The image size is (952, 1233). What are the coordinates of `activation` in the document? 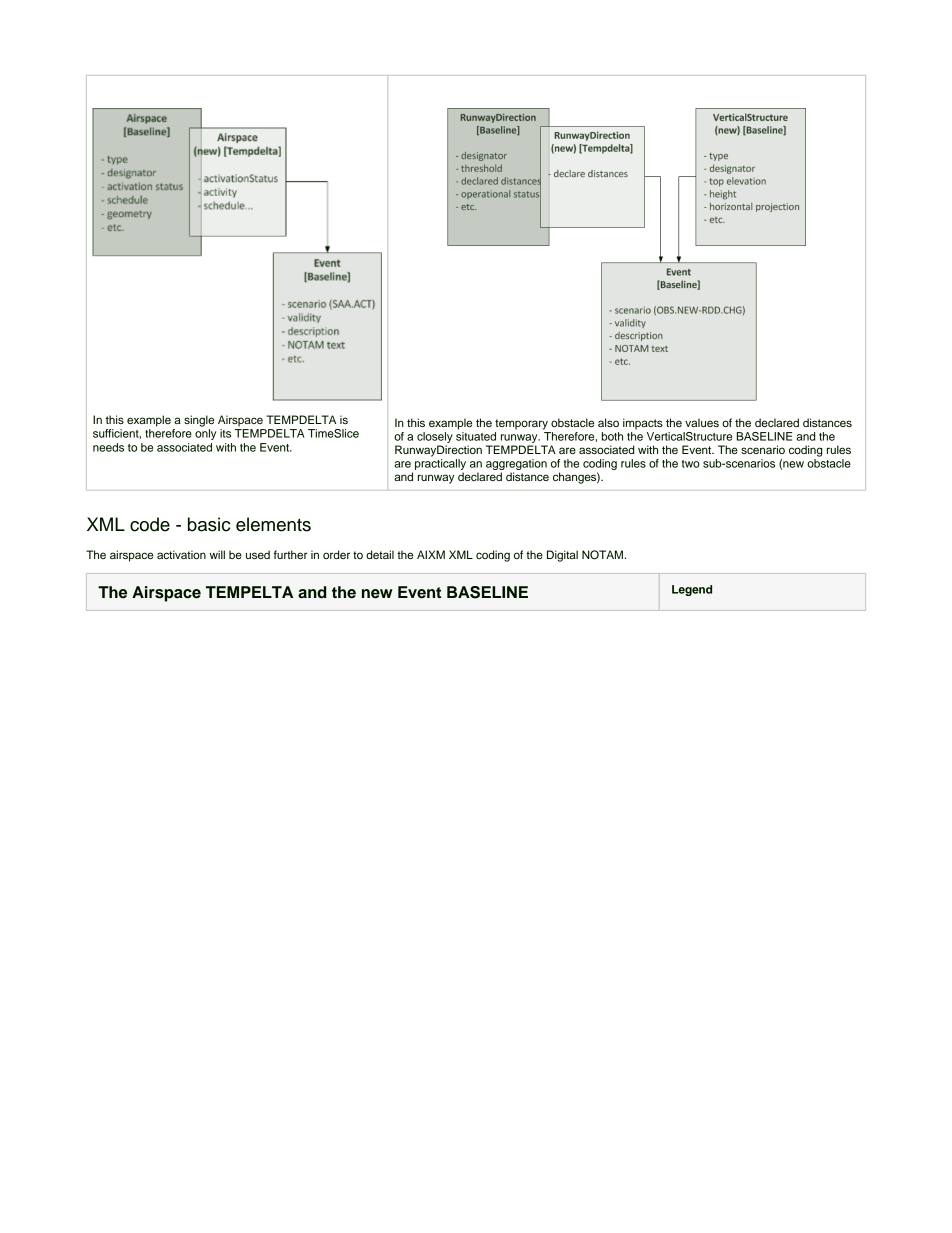 It's located at (181, 554).
